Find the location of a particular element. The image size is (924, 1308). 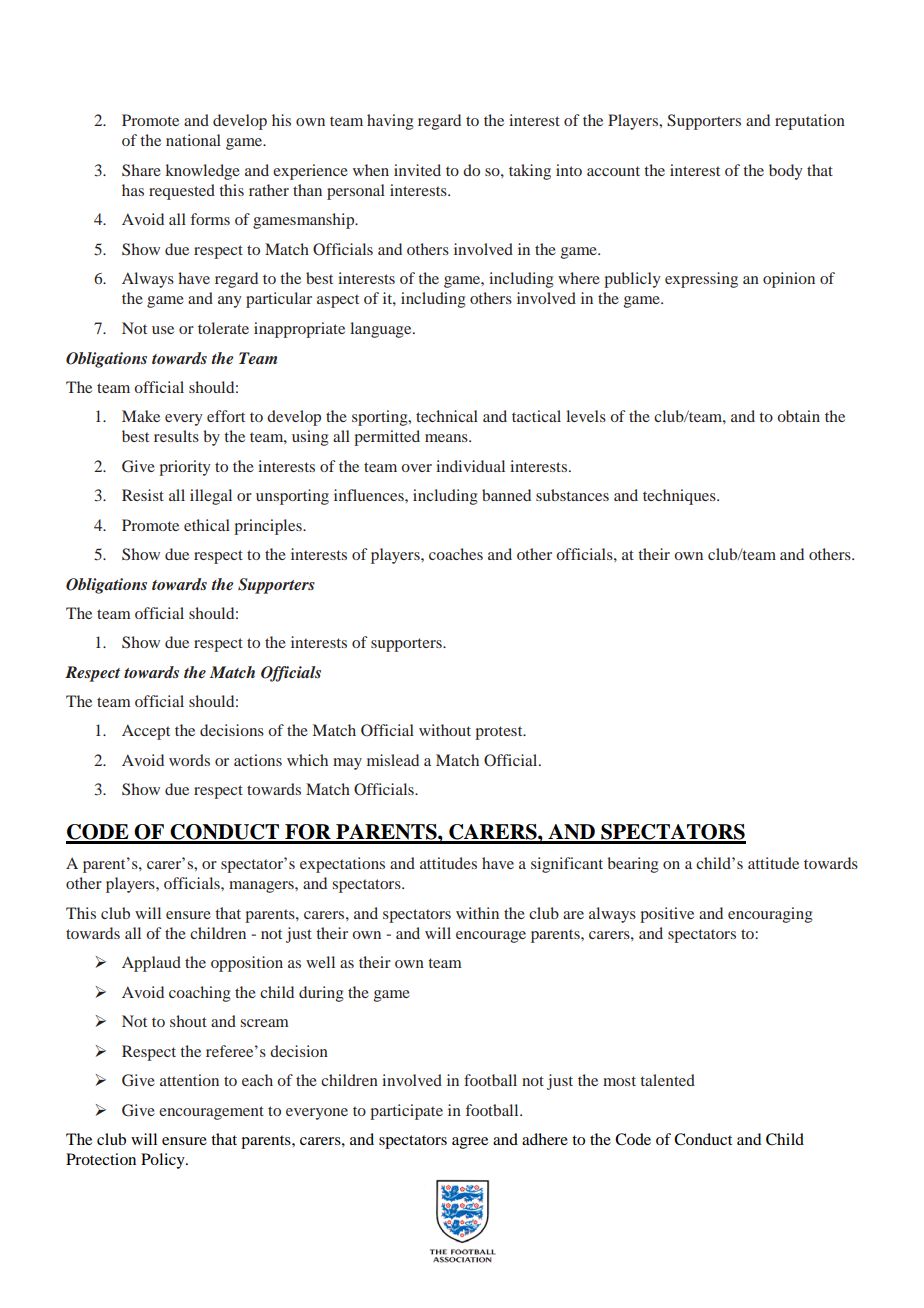

Policy is located at coordinates (164, 1161).
